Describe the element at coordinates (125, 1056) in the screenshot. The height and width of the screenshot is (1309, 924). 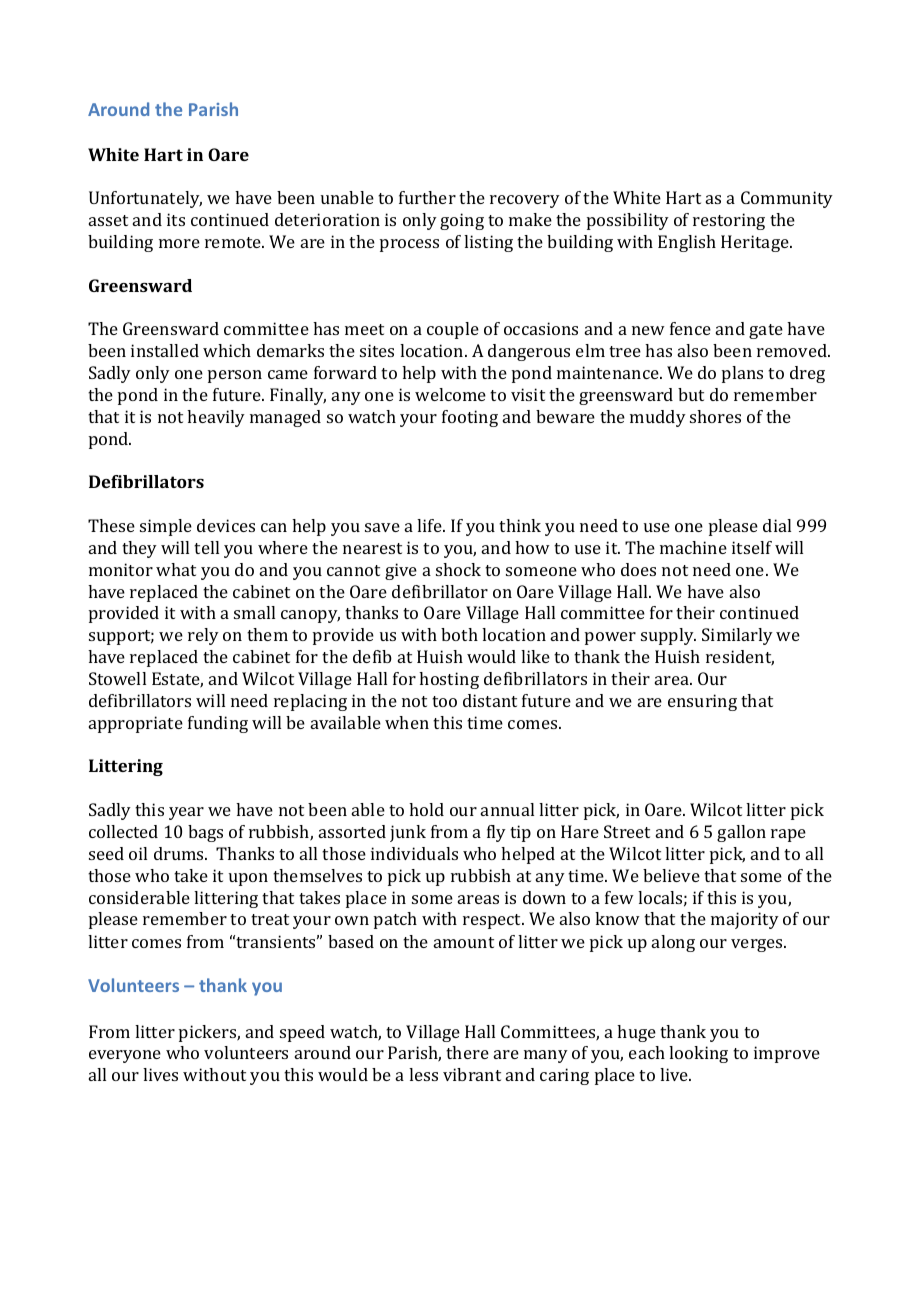
I see `everyone` at that location.
